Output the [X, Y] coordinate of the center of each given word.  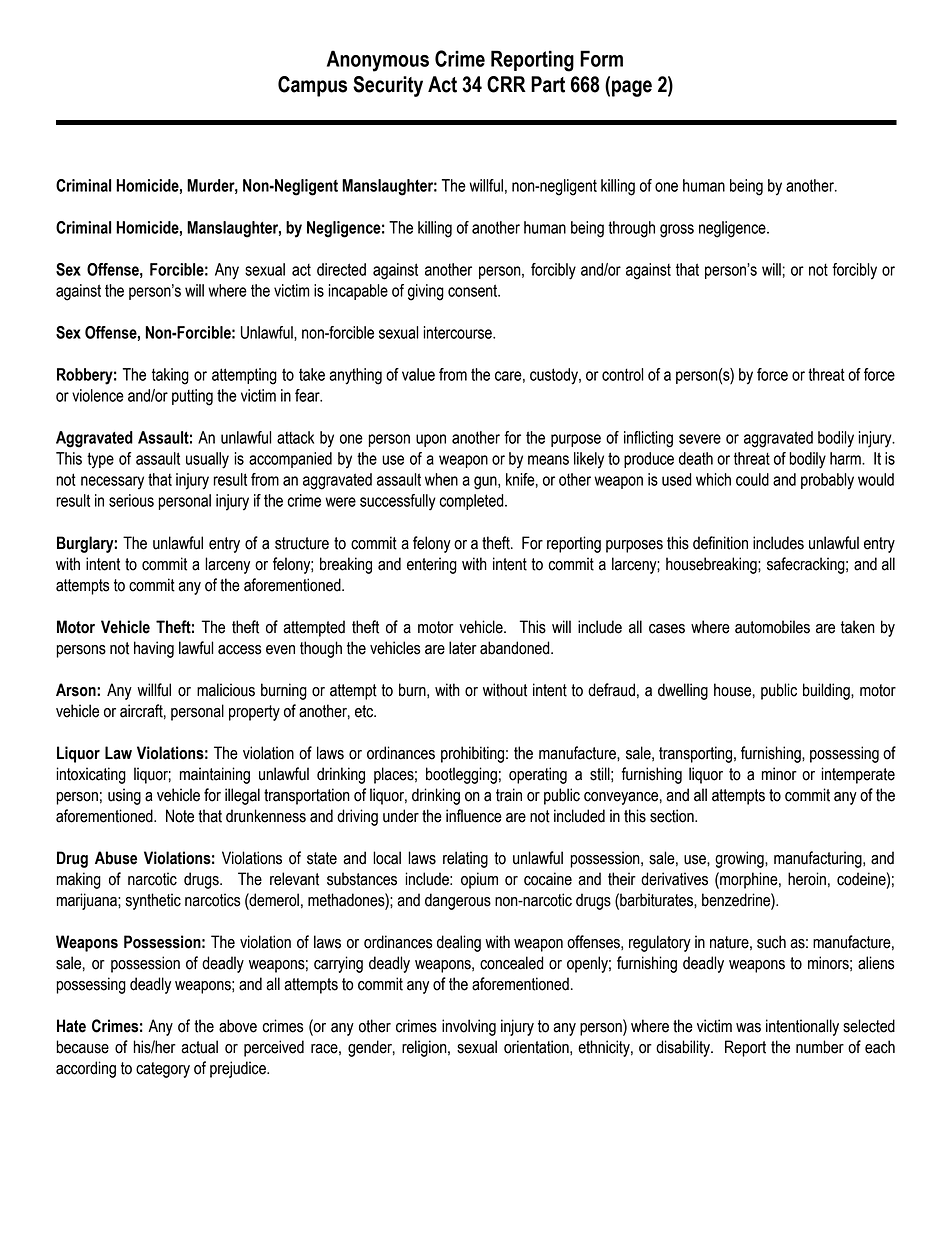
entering [432, 565]
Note [180, 816]
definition [720, 543]
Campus [312, 86]
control [623, 374]
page [632, 88]
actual [199, 1047]
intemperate [858, 775]
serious [131, 500]
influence [474, 816]
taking [170, 376]
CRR [506, 84]
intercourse [458, 332]
